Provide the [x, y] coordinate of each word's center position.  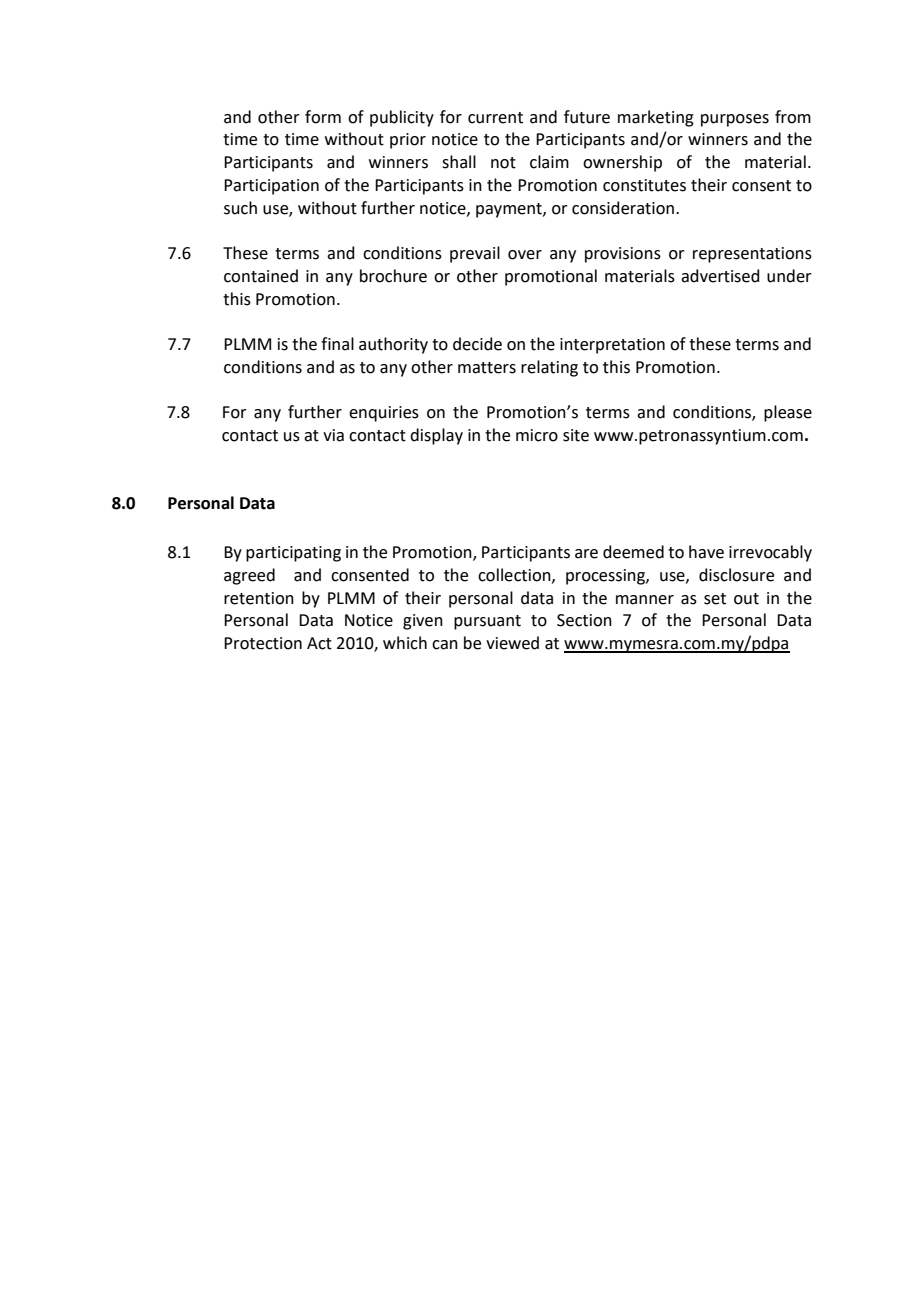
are [586, 554]
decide [477, 344]
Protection [263, 643]
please [788, 413]
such [240, 208]
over [525, 255]
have [706, 552]
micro [537, 435]
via [333, 435]
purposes [735, 120]
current [495, 118]
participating [293, 554]
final [337, 344]
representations [752, 255]
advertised [720, 276]
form [323, 117]
